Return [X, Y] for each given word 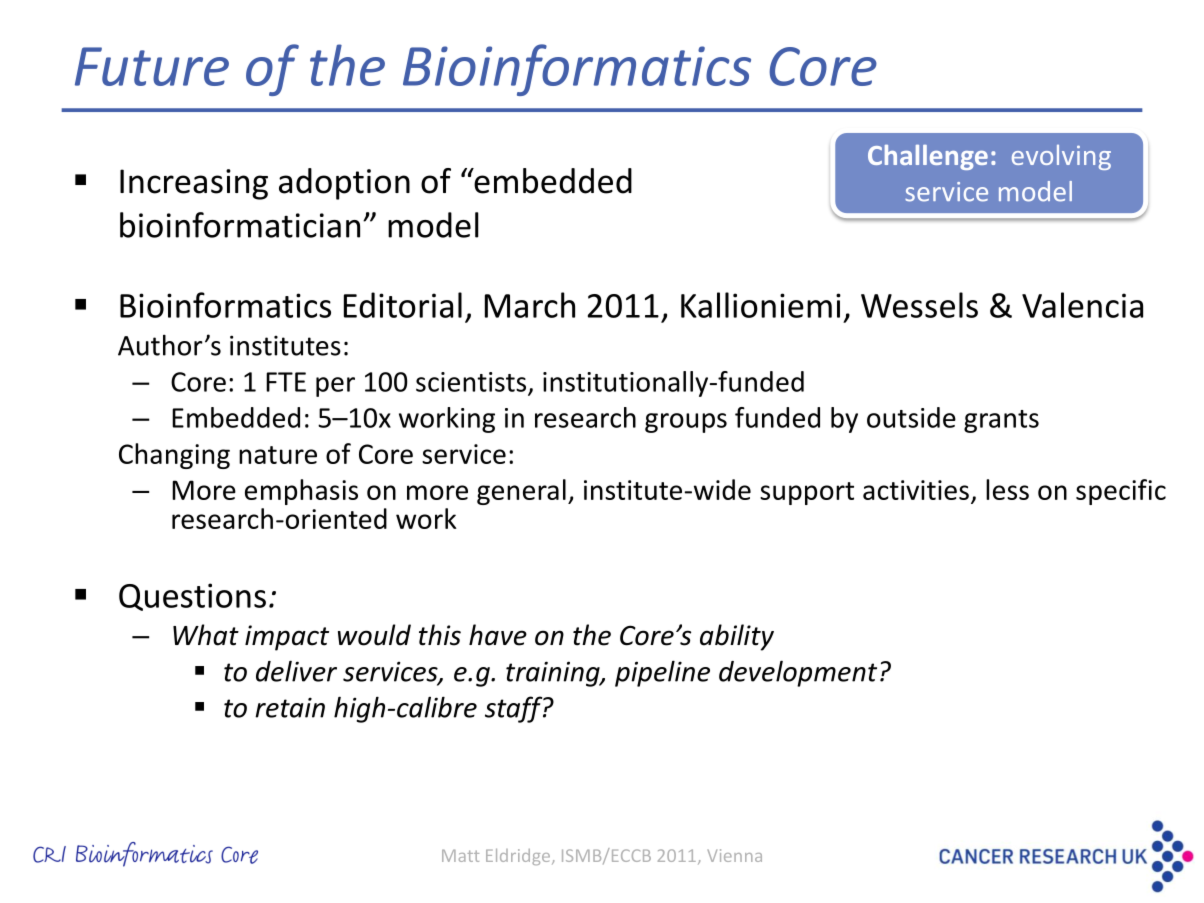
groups [686, 423]
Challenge [928, 157]
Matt [460, 855]
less [1007, 489]
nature [278, 455]
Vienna [735, 855]
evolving [1061, 157]
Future [152, 66]
